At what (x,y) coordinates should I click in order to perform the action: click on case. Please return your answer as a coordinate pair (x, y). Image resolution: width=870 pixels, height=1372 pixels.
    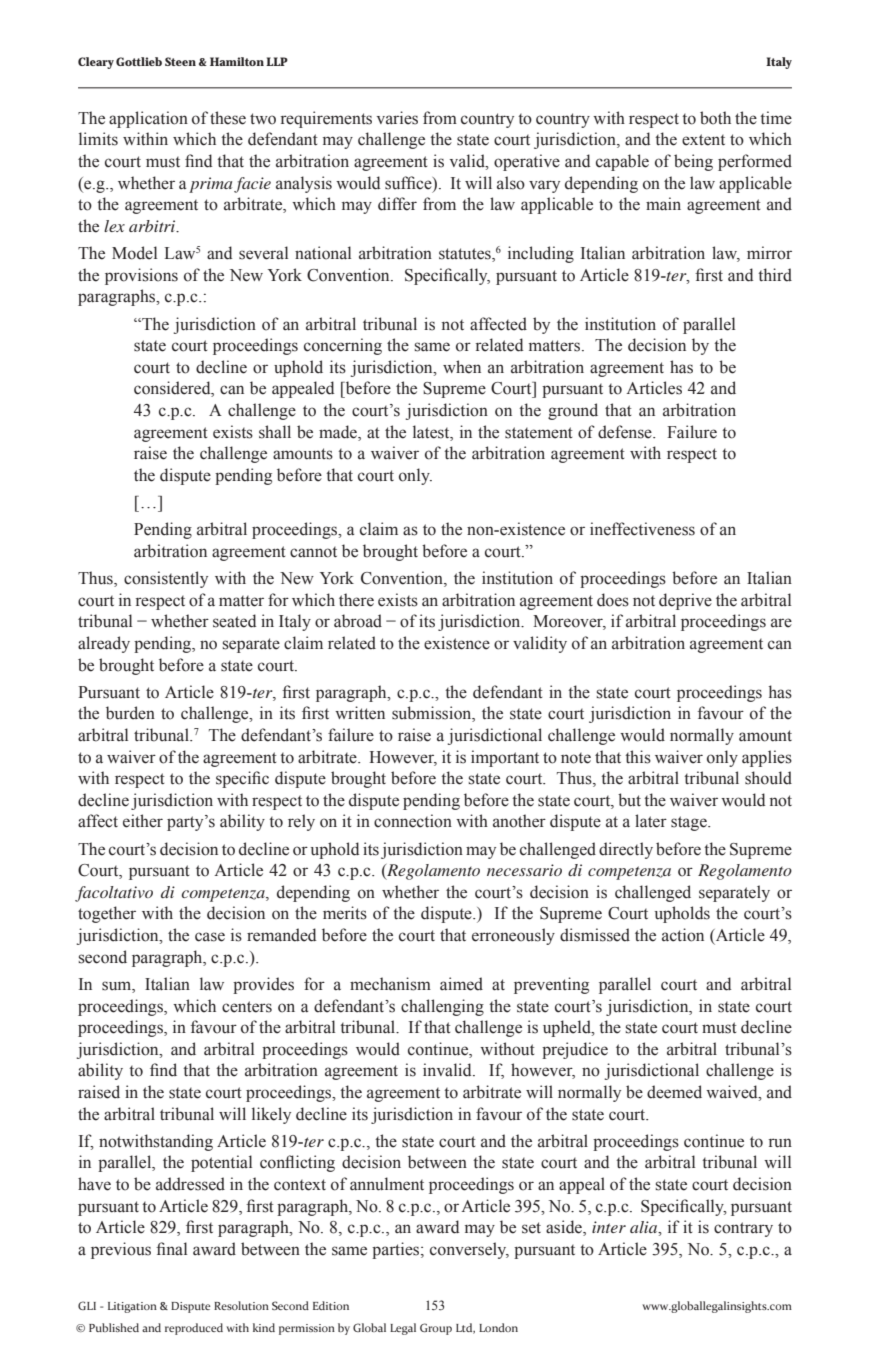
    Looking at the image, I should click on (210, 937).
